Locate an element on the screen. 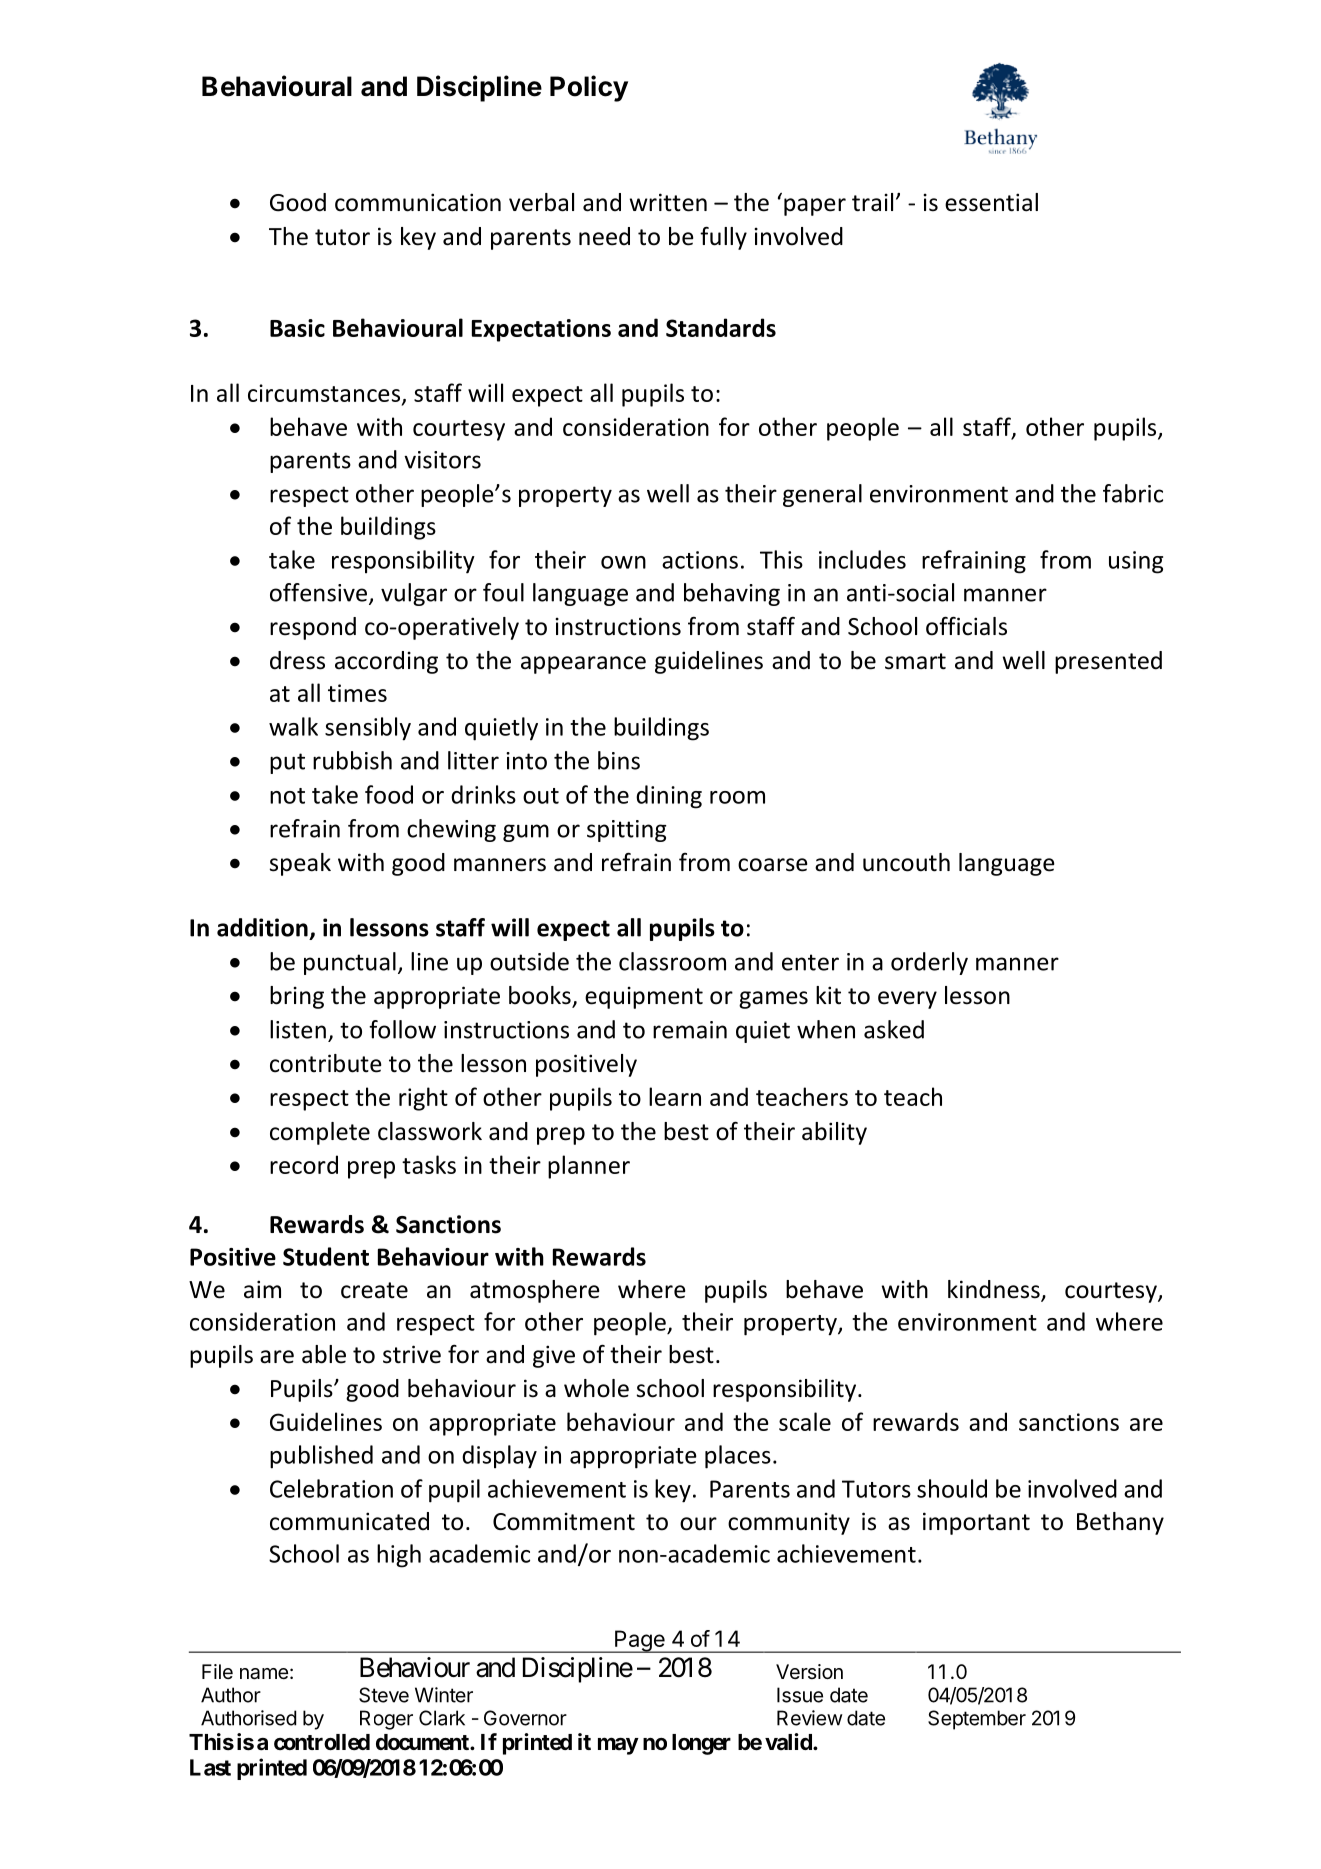 The height and width of the screenshot is (1869, 1321). communication is located at coordinates (418, 202).
